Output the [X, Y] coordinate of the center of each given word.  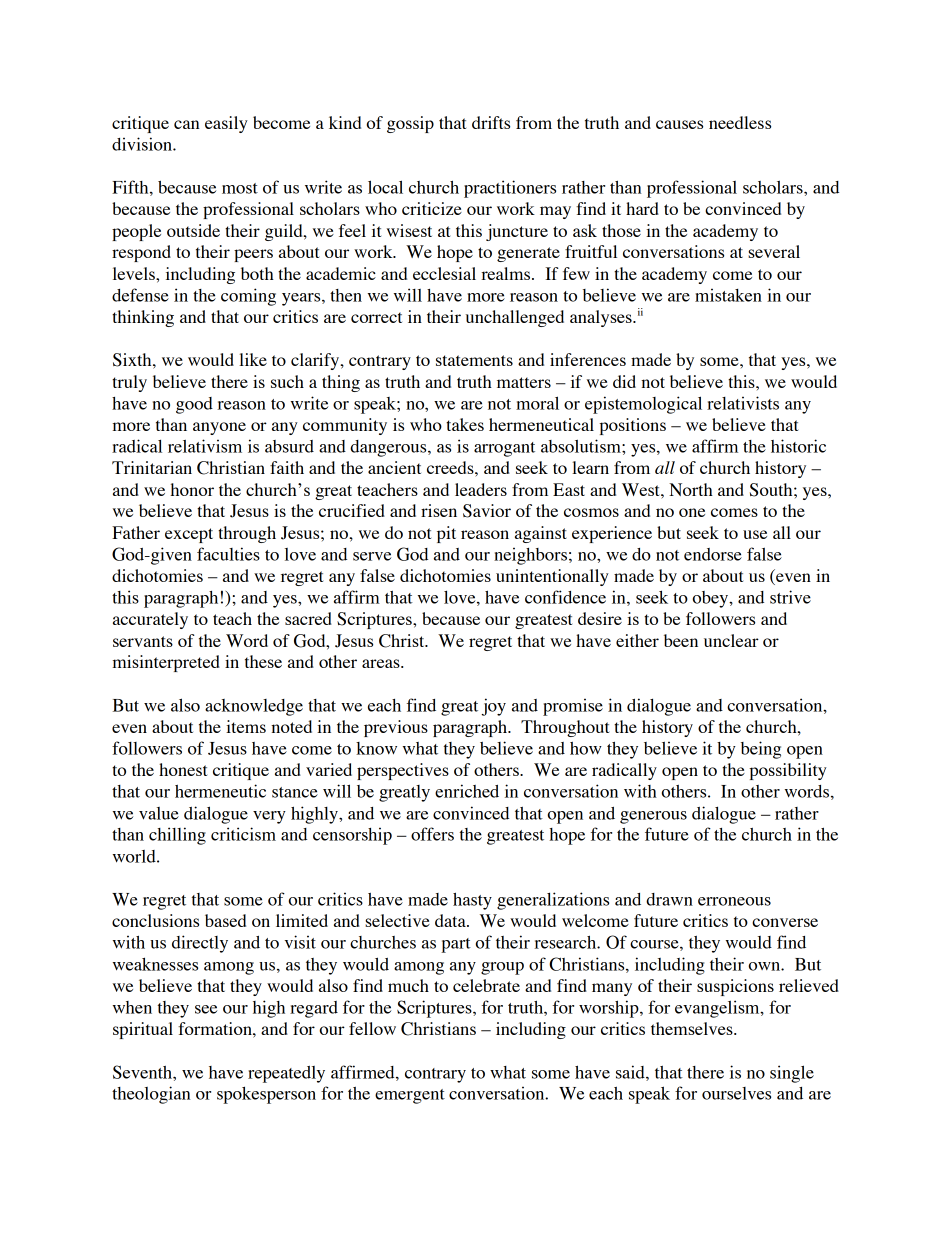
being [761, 750]
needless [740, 122]
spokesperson [266, 1095]
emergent [410, 1096]
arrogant [504, 449]
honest [183, 769]
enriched [467, 791]
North [691, 489]
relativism [205, 446]
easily [226, 124]
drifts [491, 122]
